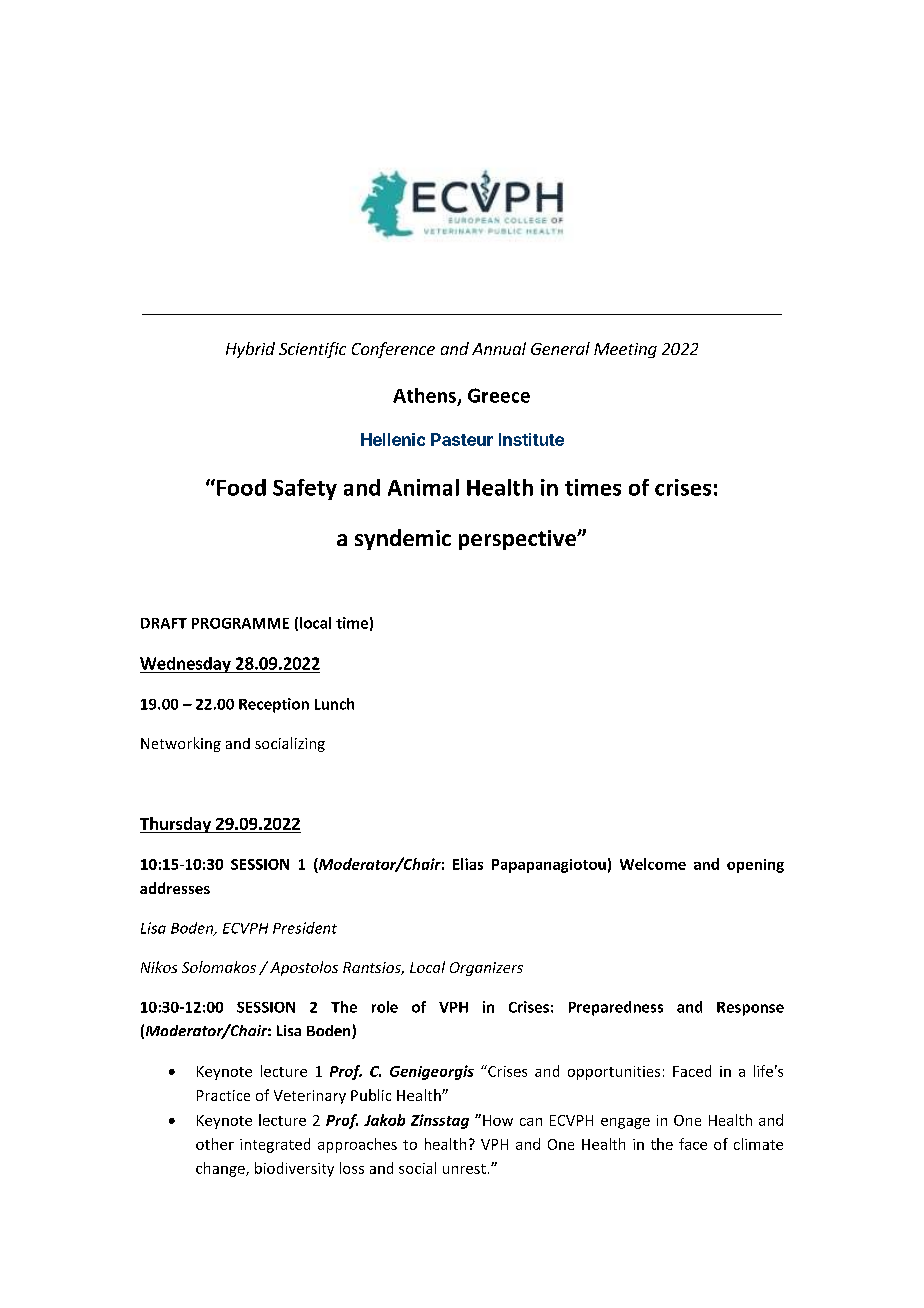 The width and height of the screenshot is (924, 1308). What do you see at coordinates (518, 540) in the screenshot?
I see `perspective` at bounding box center [518, 540].
